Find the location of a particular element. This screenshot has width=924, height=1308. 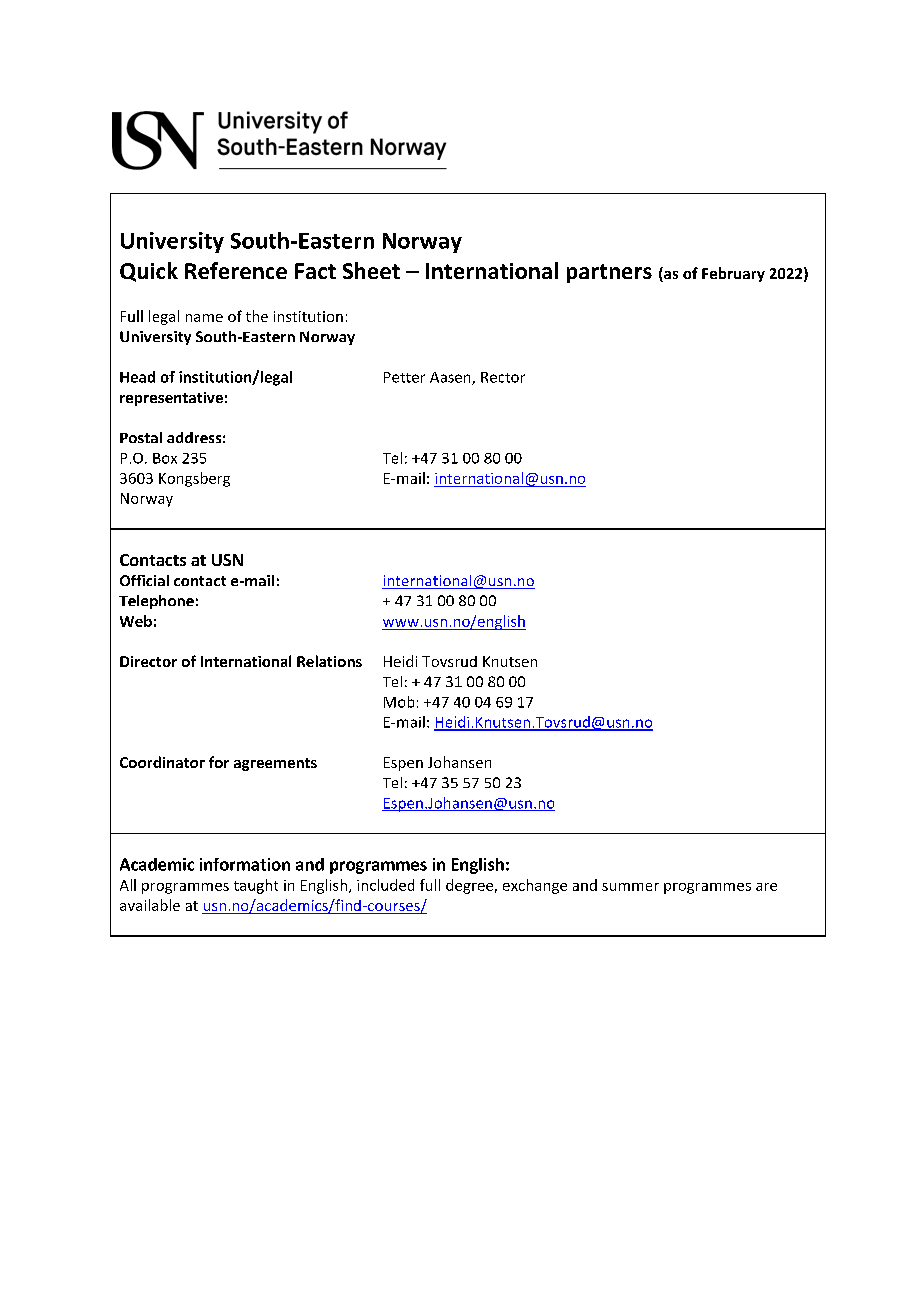

Mob is located at coordinates (399, 702).
